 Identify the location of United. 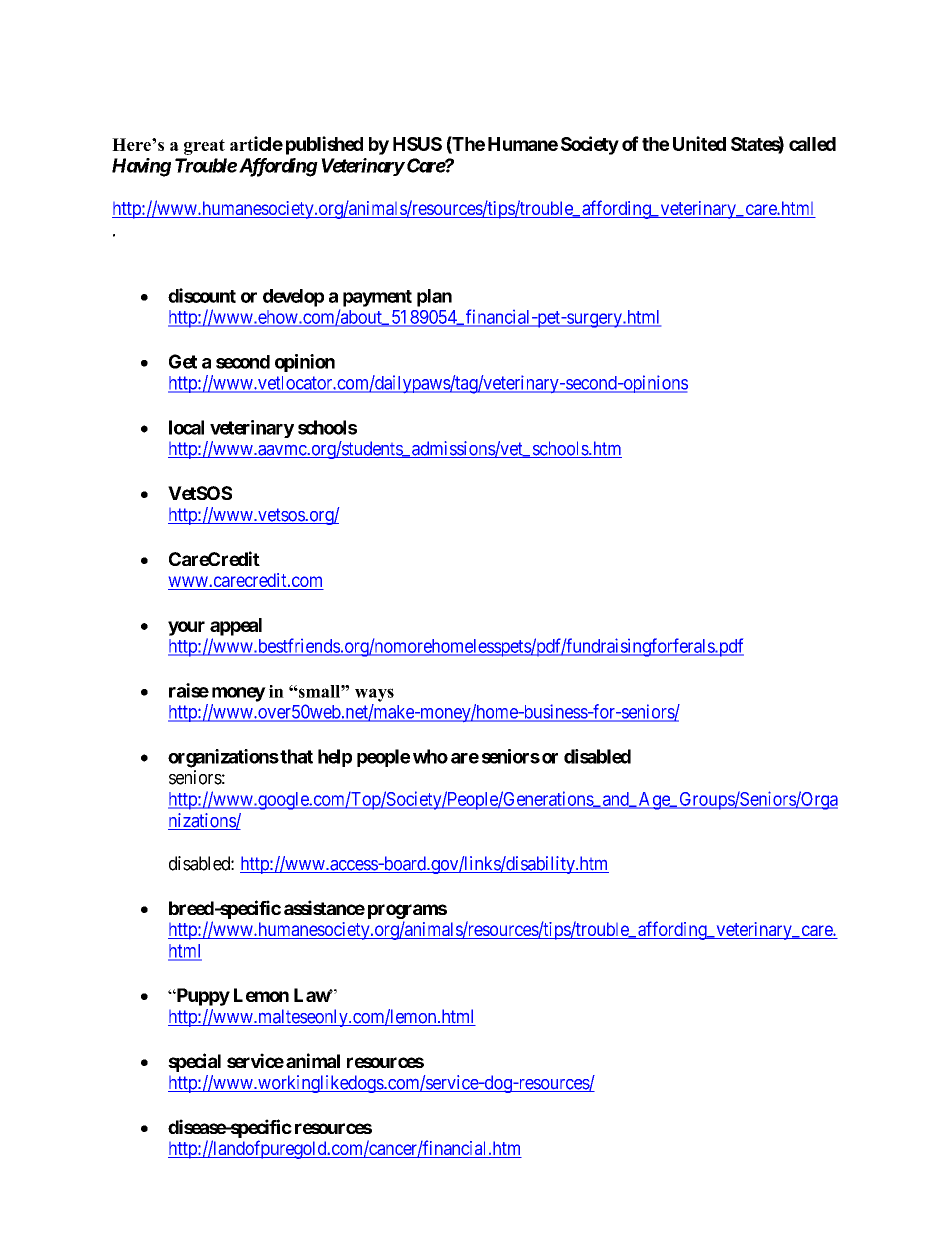
(699, 143).
